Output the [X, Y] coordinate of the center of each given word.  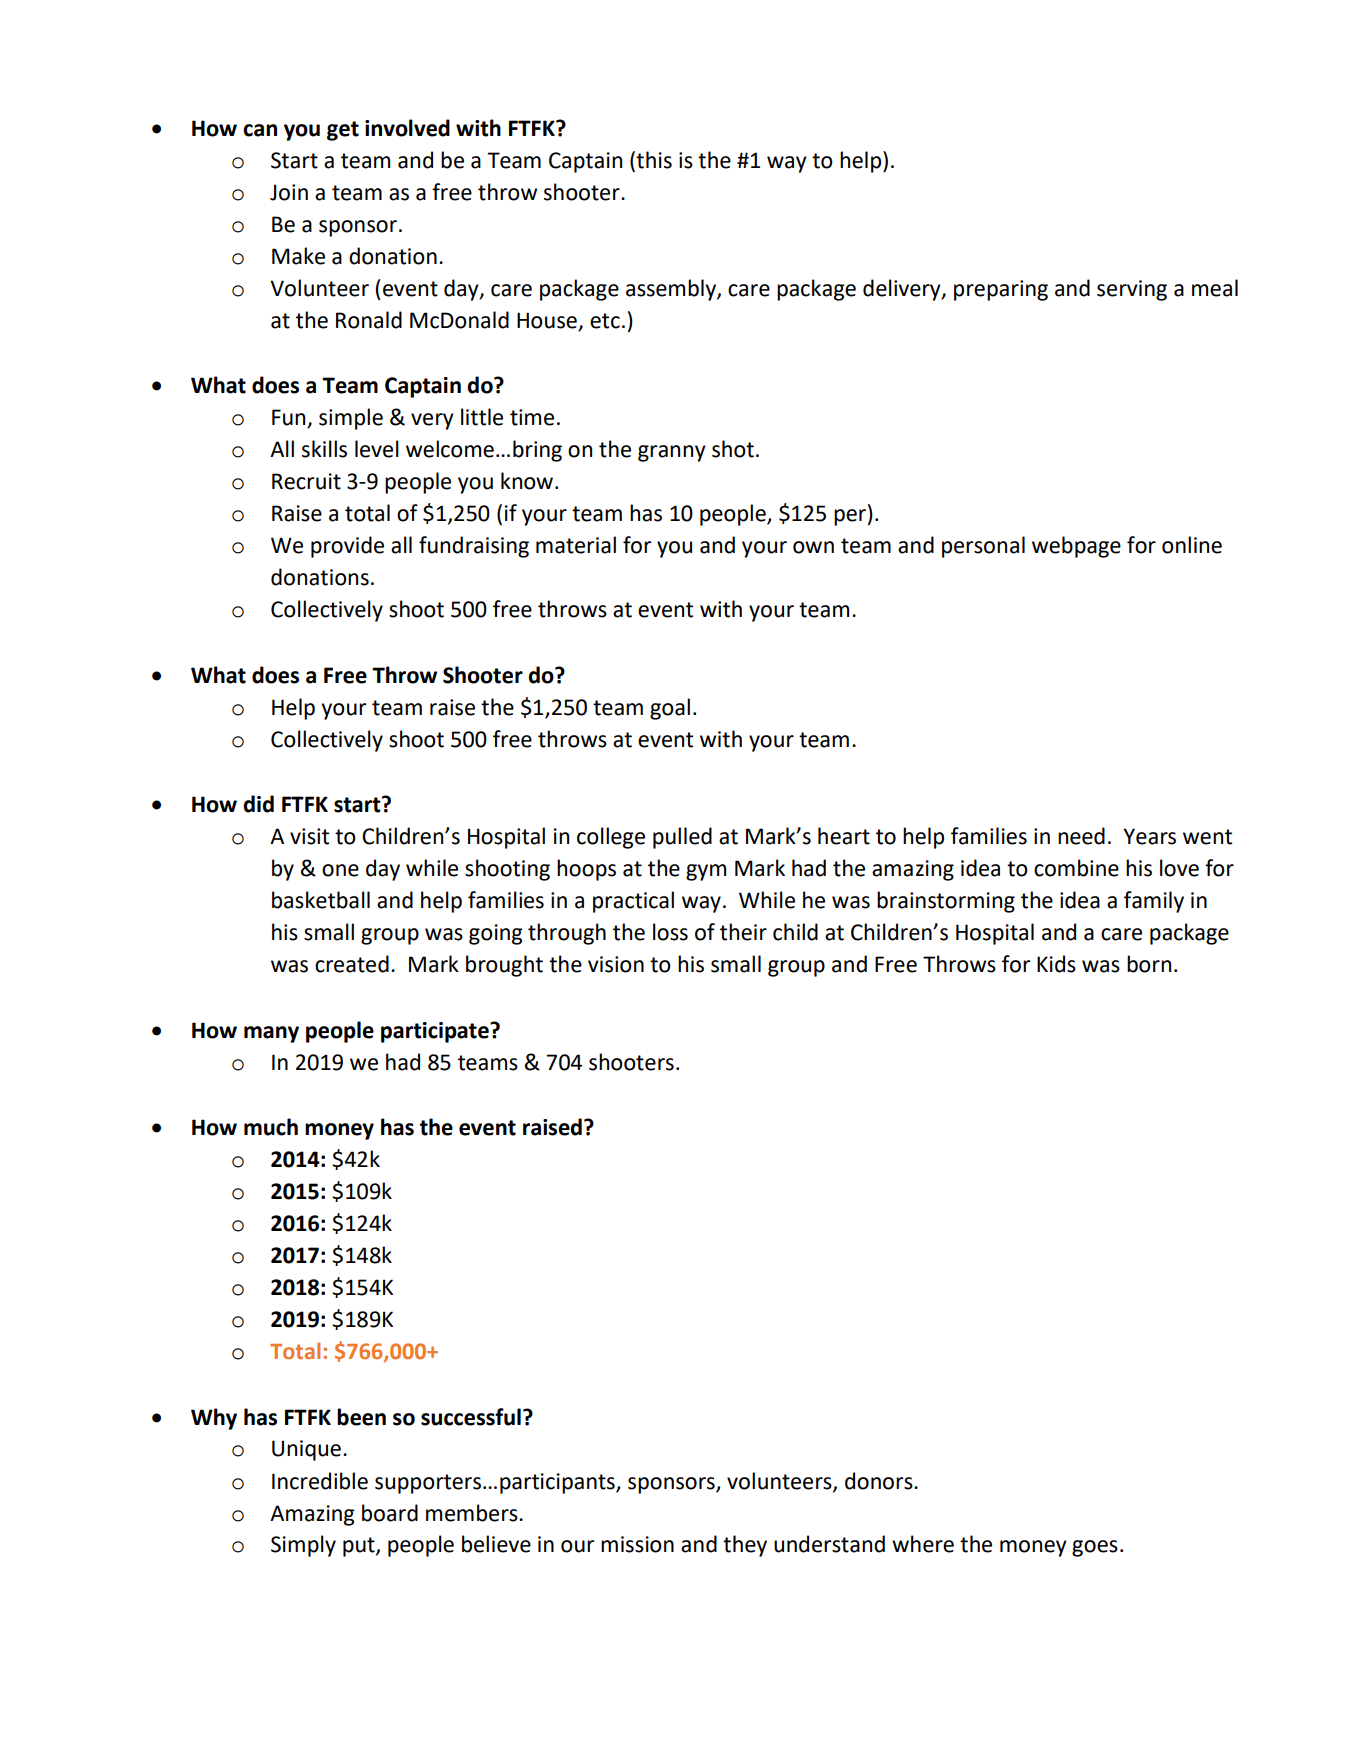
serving [1132, 290]
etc [605, 321]
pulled [682, 838]
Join [289, 192]
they [745, 1546]
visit [309, 836]
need [1081, 836]
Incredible [320, 1481]
